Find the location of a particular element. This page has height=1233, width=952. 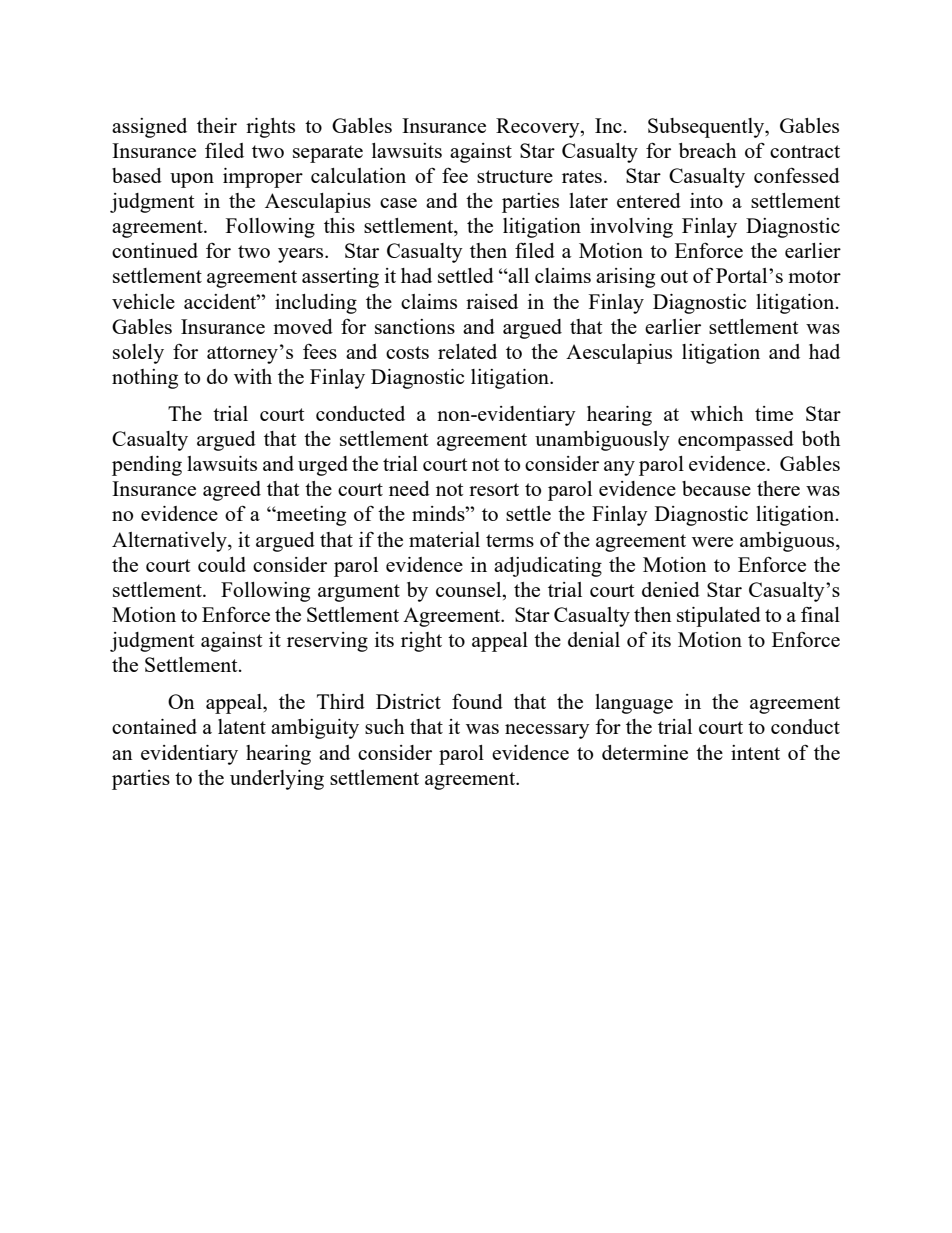

their is located at coordinates (217, 125).
